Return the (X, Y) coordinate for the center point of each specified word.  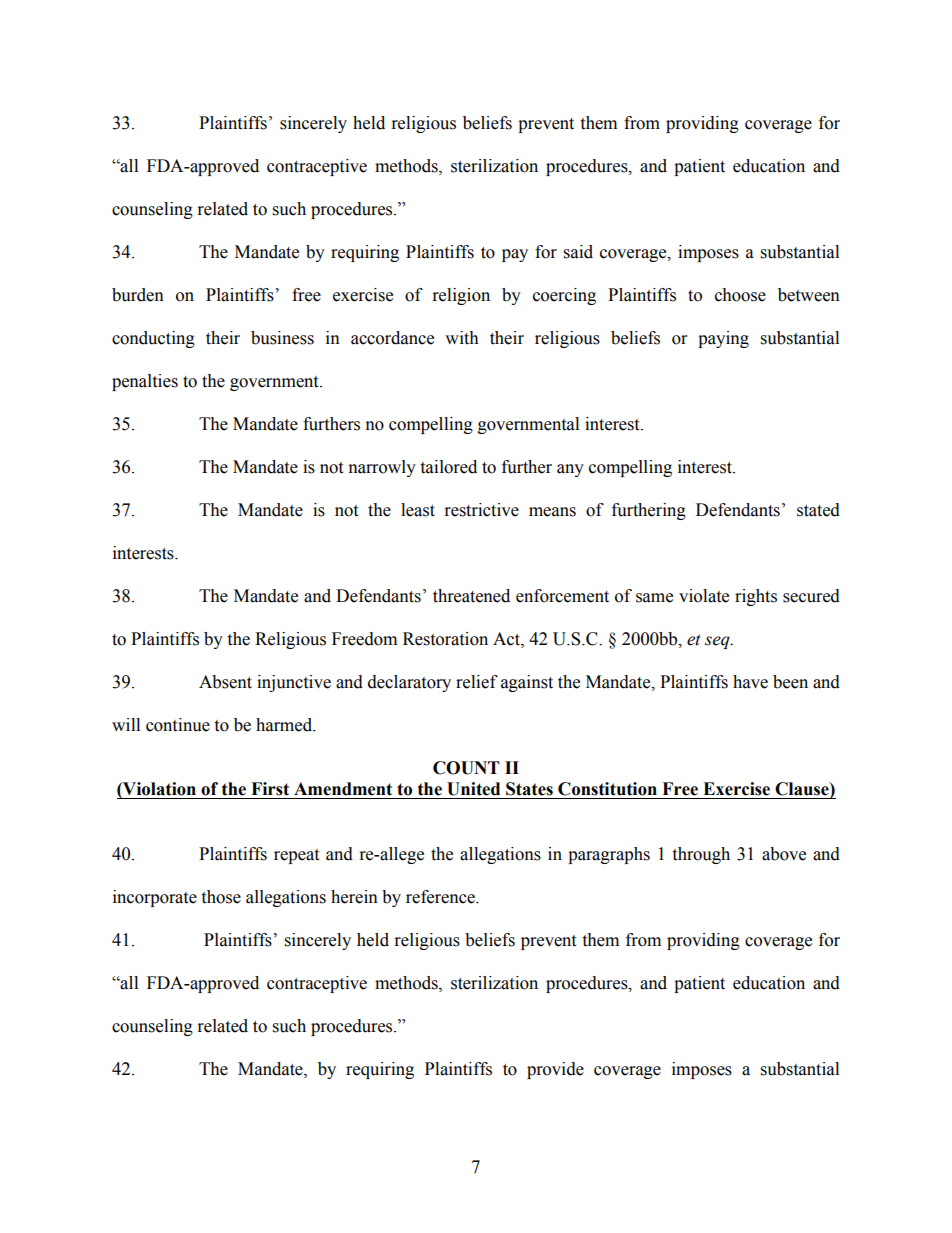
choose (740, 295)
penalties (145, 382)
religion (461, 296)
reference (441, 897)
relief (477, 682)
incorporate (155, 898)
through (701, 855)
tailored (448, 467)
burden (138, 295)
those (221, 897)
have (750, 682)
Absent (225, 682)
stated (818, 510)
